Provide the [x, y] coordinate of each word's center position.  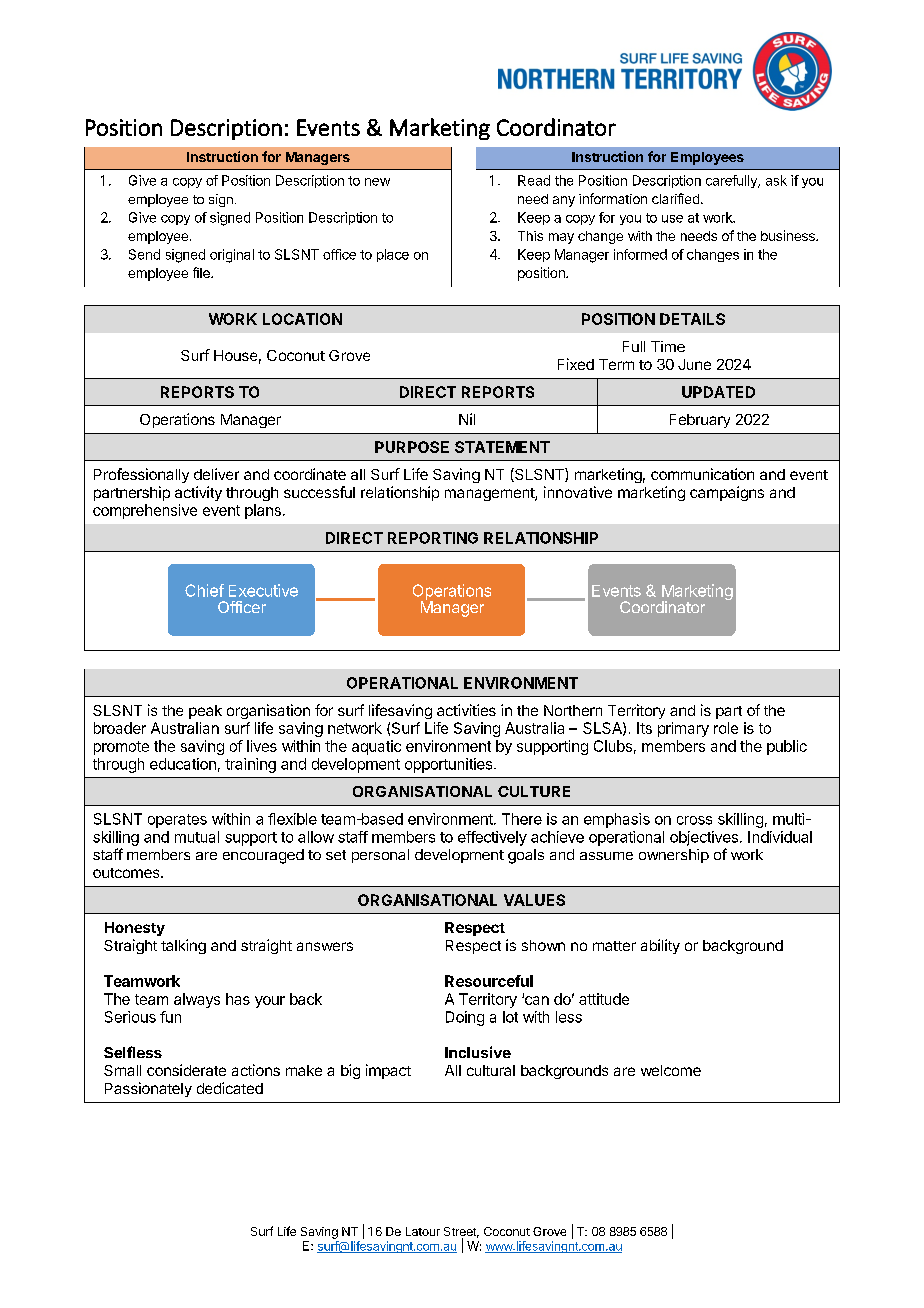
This [530, 236]
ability [660, 946]
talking [183, 946]
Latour [423, 1231]
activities [466, 710]
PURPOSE [412, 447]
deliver [216, 474]
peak [205, 712]
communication [702, 474]
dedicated [230, 1088]
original [232, 256]
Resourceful [489, 981]
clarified [675, 198]
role [726, 728]
